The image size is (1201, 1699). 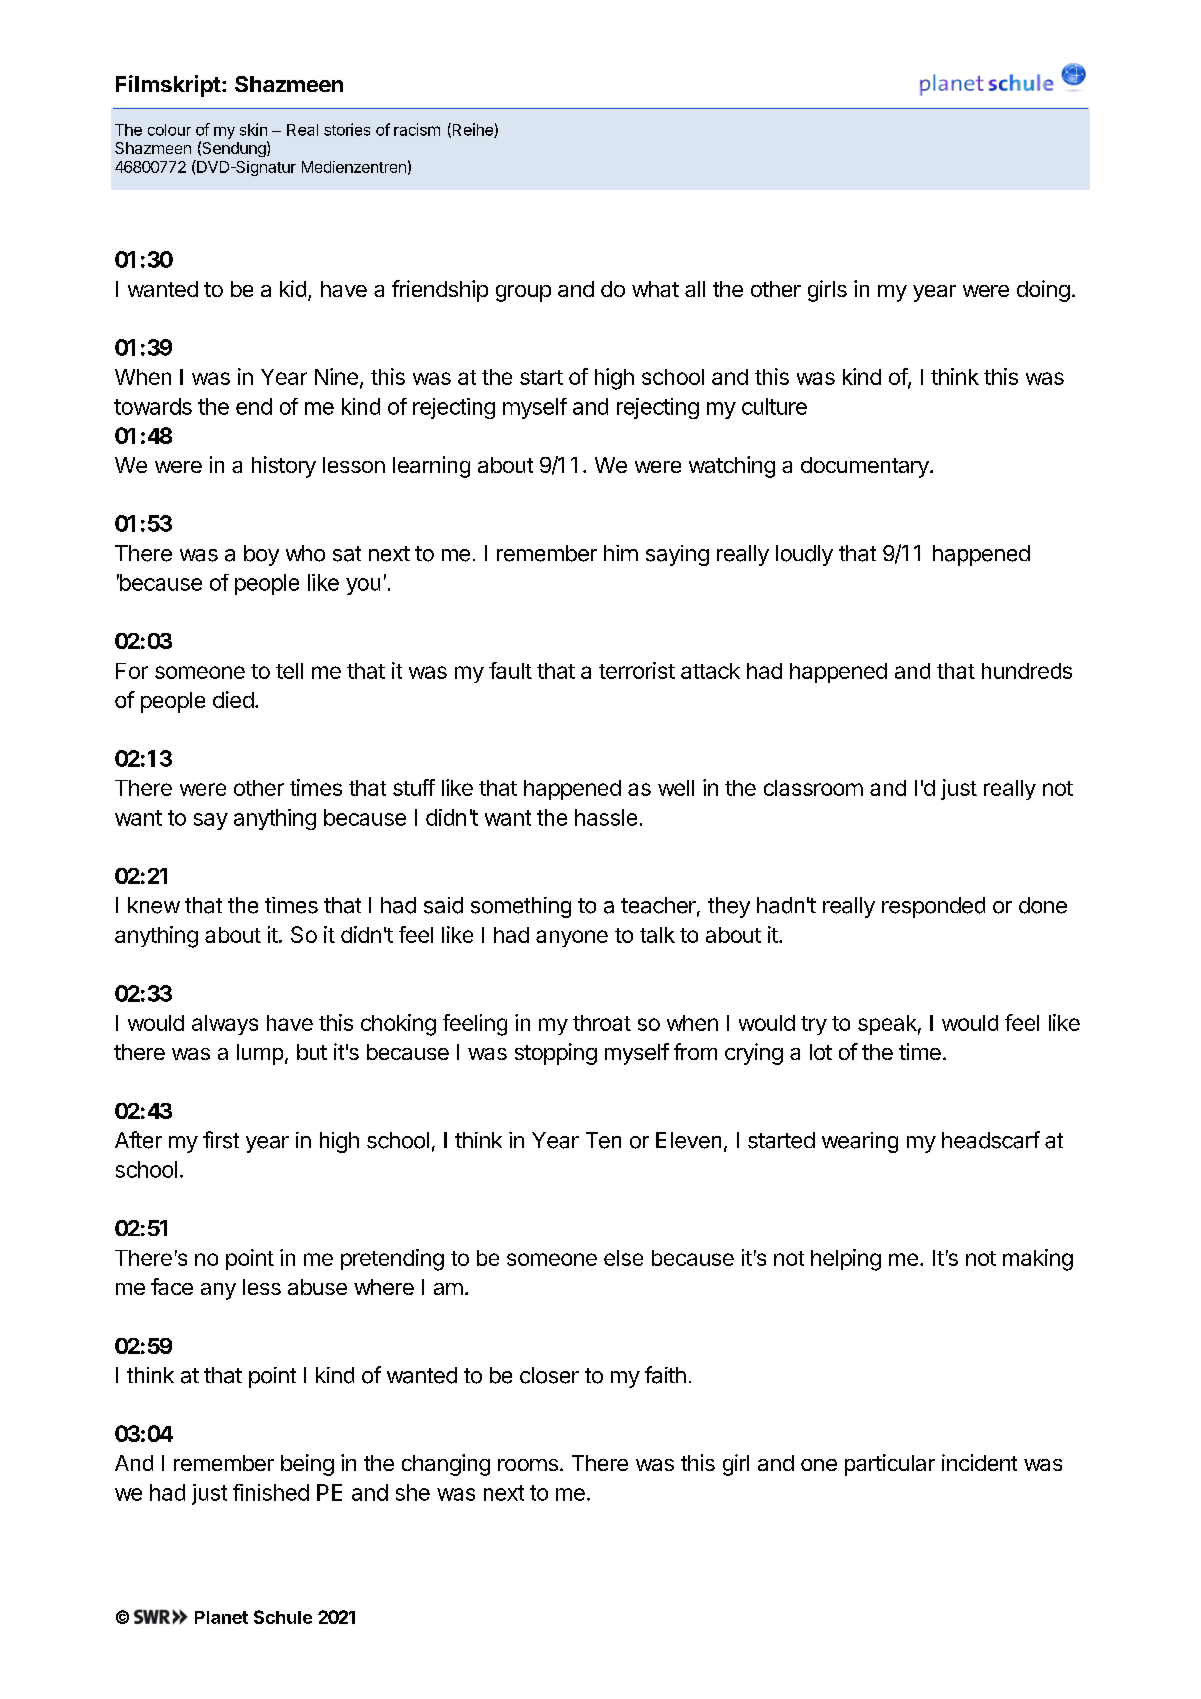 I want to click on helping, so click(x=846, y=1260).
